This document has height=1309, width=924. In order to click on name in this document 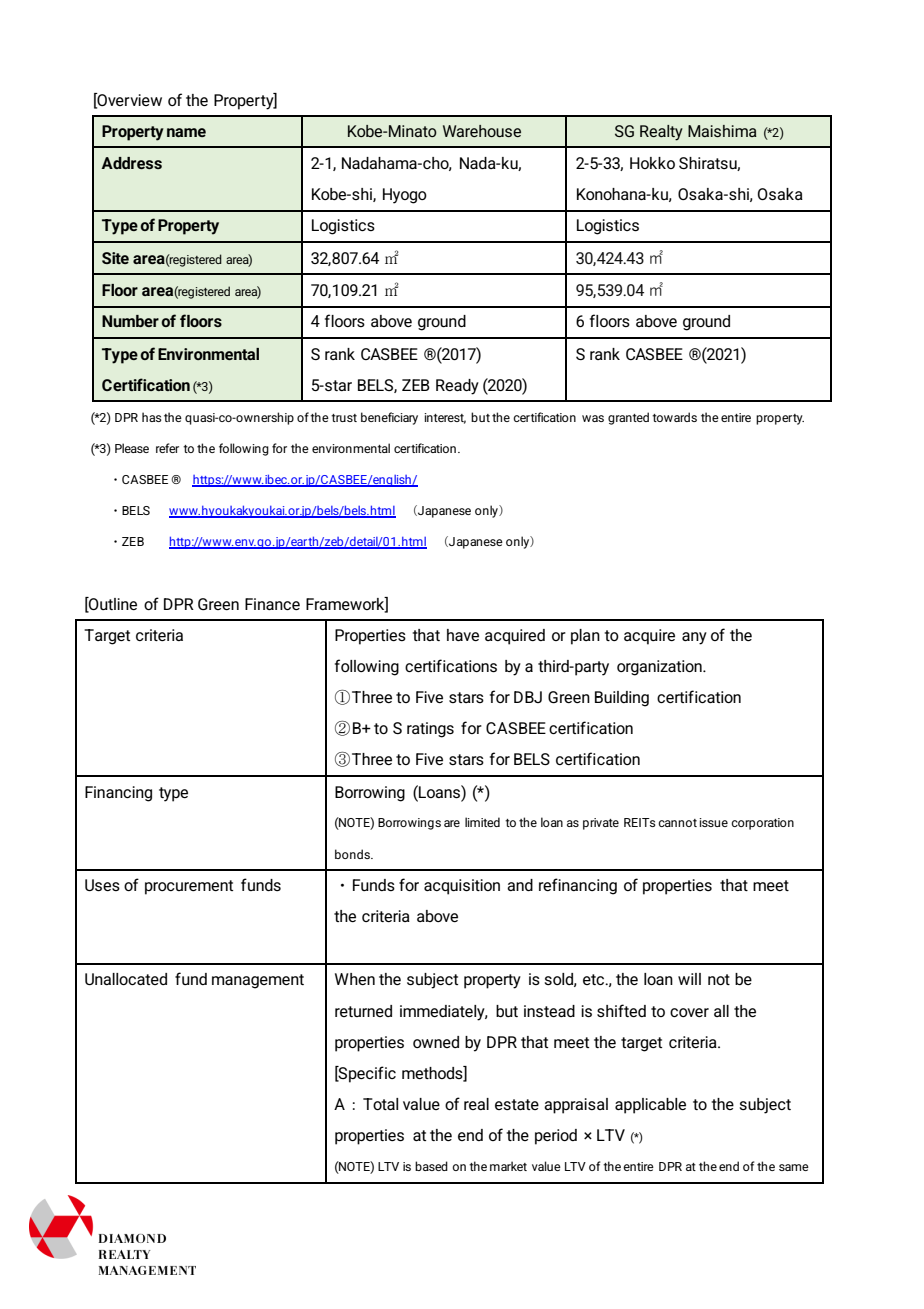, I will do `click(186, 132)`.
